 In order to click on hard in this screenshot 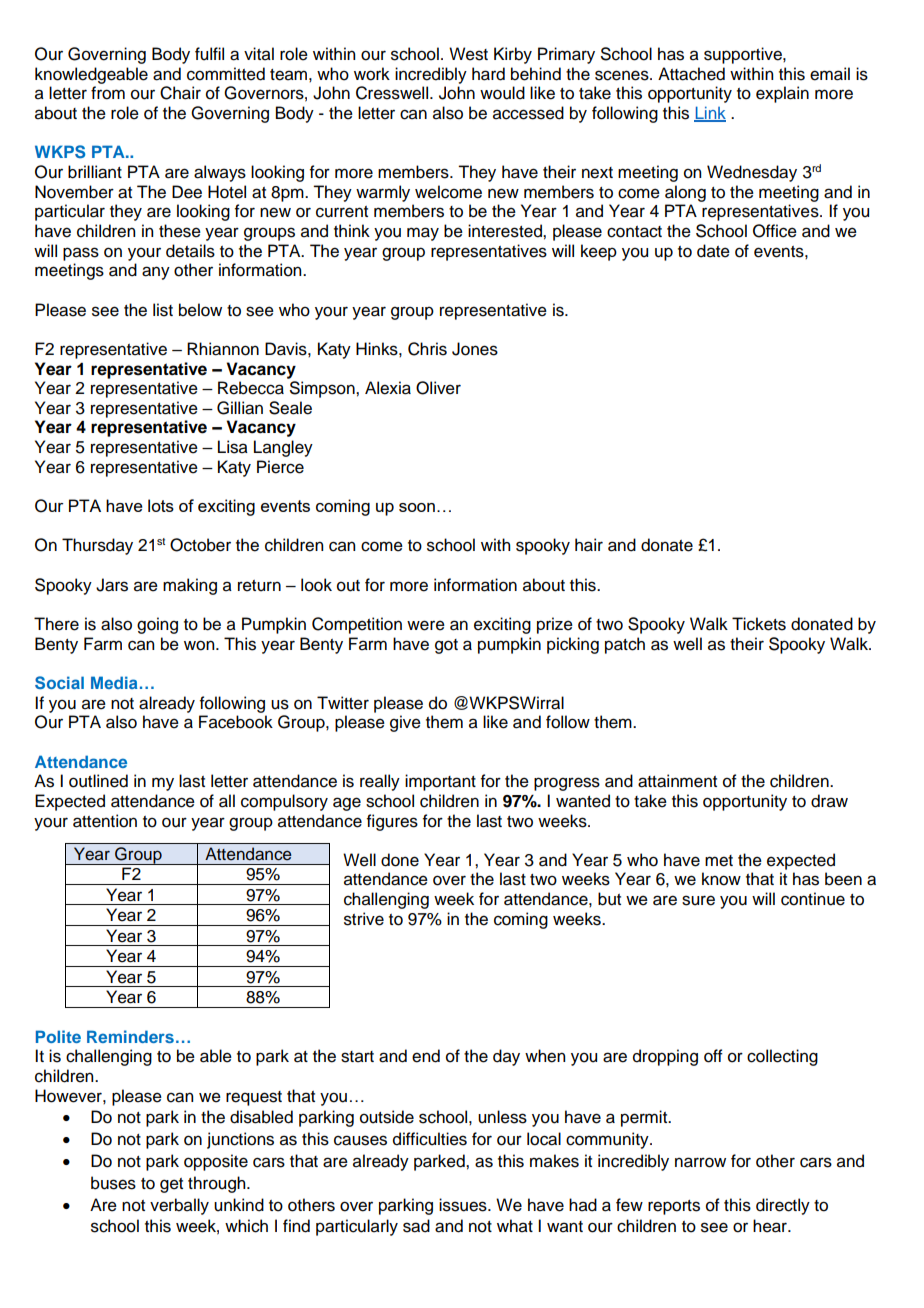, I will do `click(488, 74)`.
